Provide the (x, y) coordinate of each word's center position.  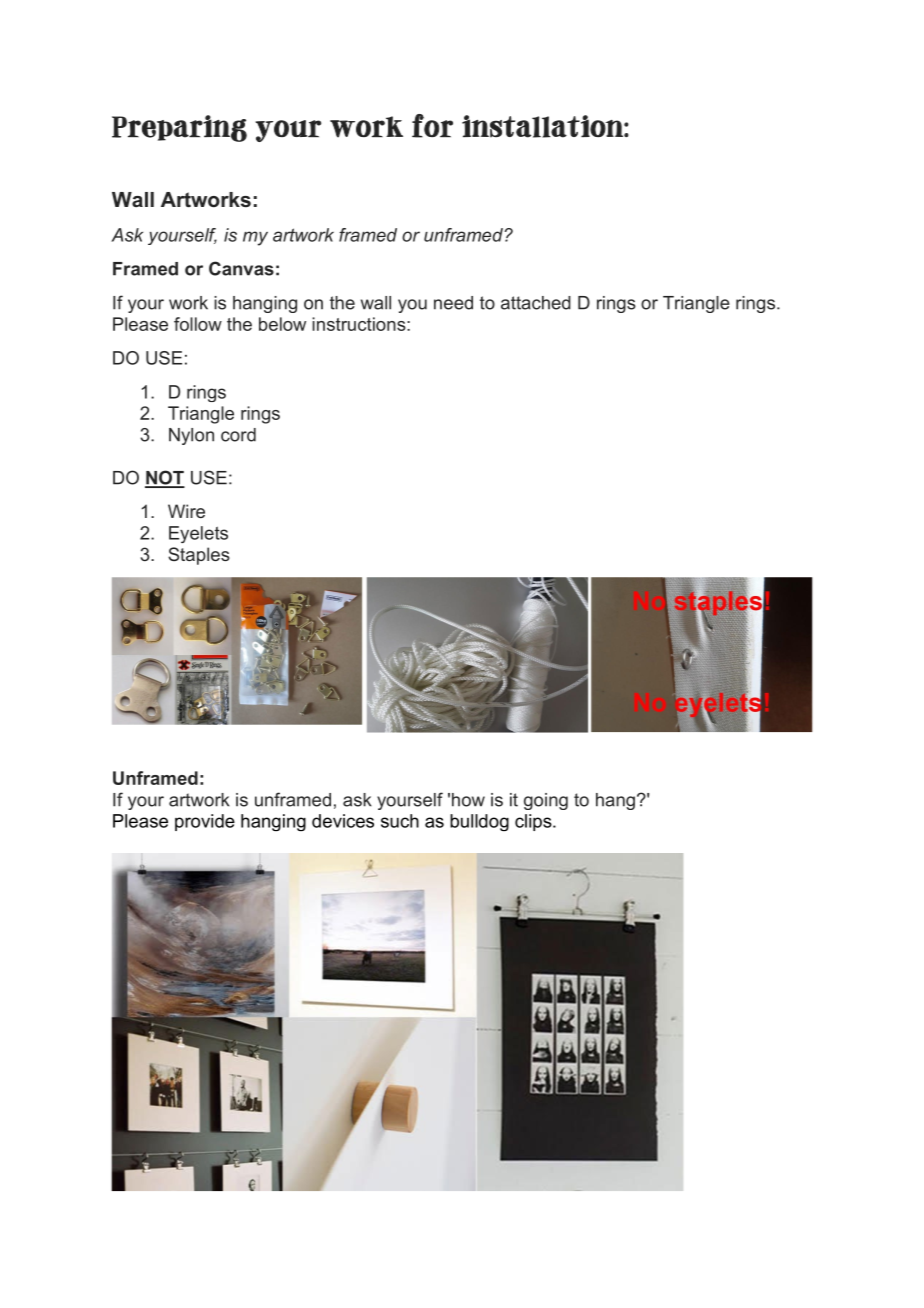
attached (536, 303)
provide (205, 822)
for (432, 126)
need (453, 303)
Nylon (191, 436)
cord (238, 435)
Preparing (179, 128)
